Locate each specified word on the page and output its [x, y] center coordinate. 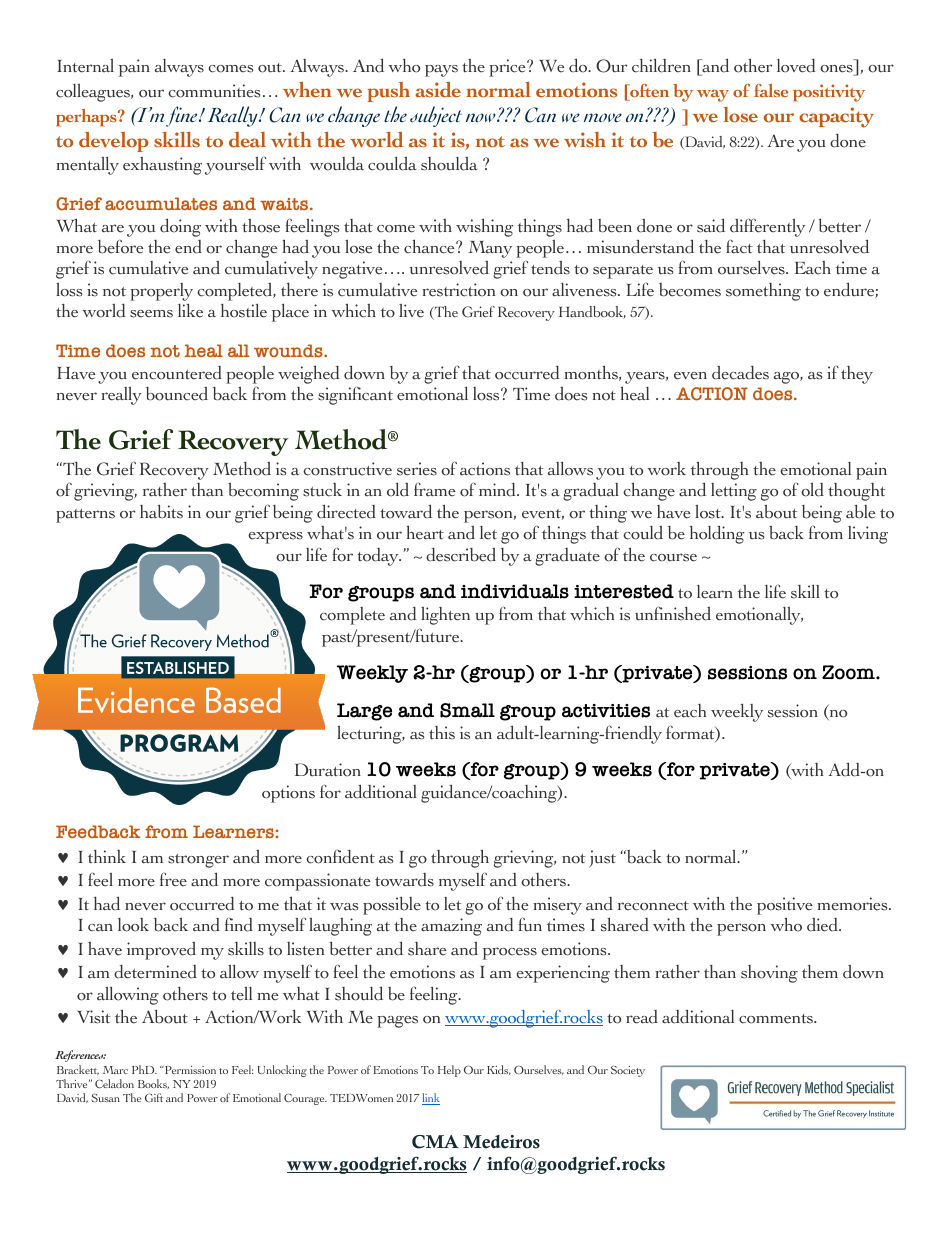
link [431, 1099]
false [771, 90]
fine [183, 116]
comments [777, 1019]
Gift [154, 1097]
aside [438, 90]
